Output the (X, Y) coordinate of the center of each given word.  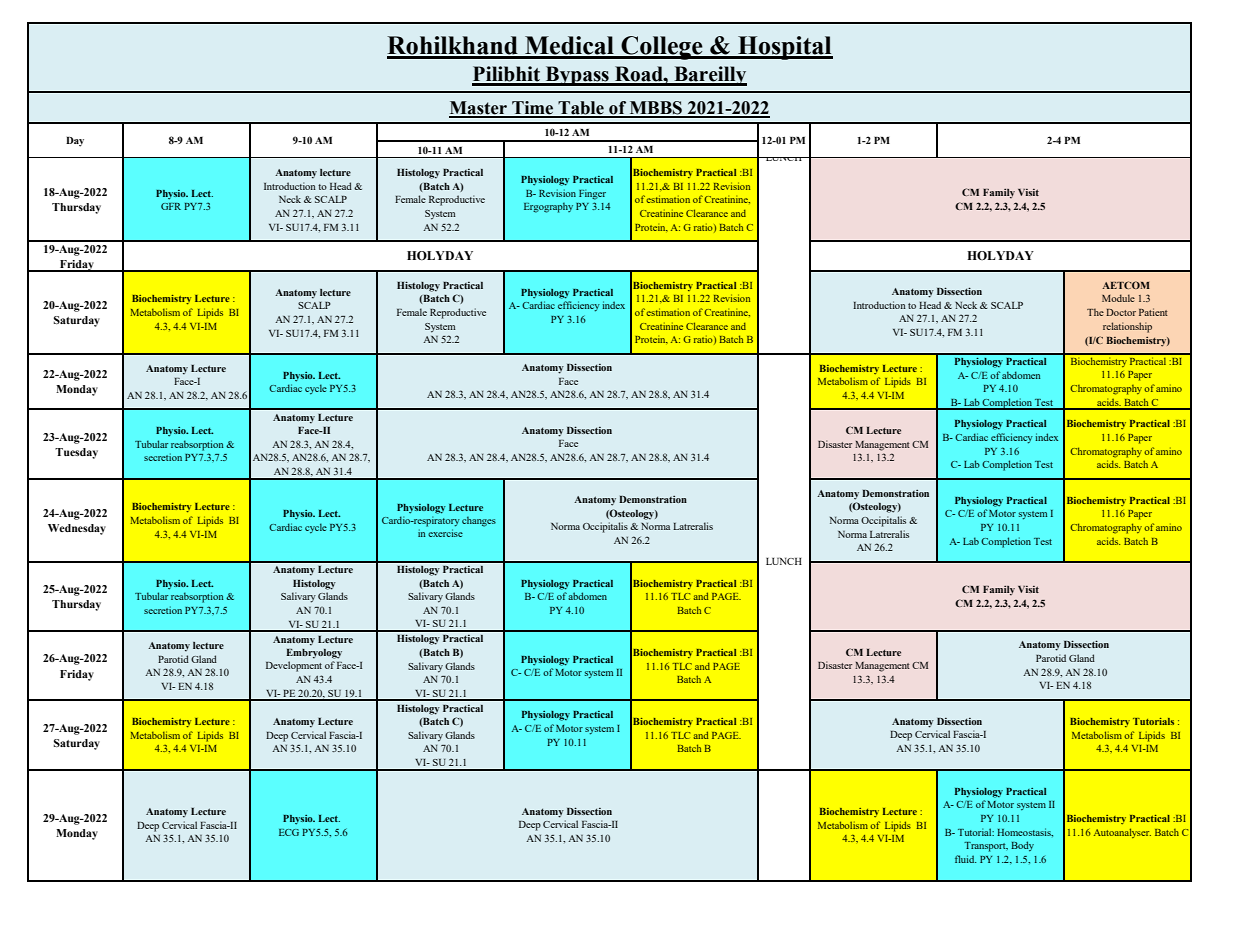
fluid (965, 859)
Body (1022, 846)
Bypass (577, 76)
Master (479, 109)
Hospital (784, 48)
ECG (289, 832)
